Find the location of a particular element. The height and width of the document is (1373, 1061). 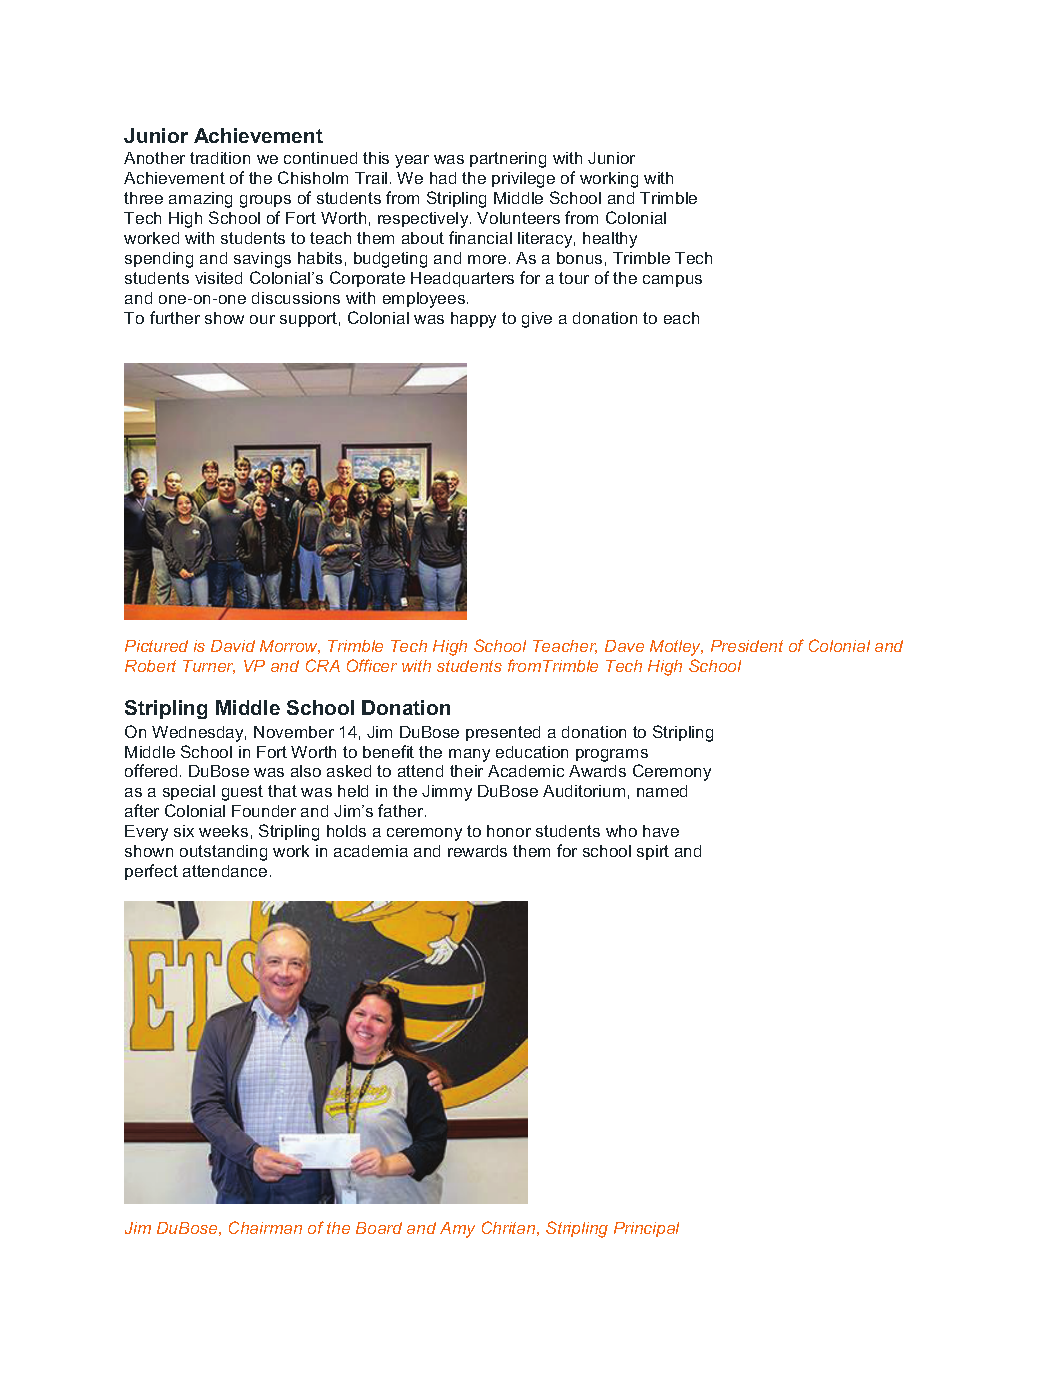

healthy is located at coordinates (610, 240).
